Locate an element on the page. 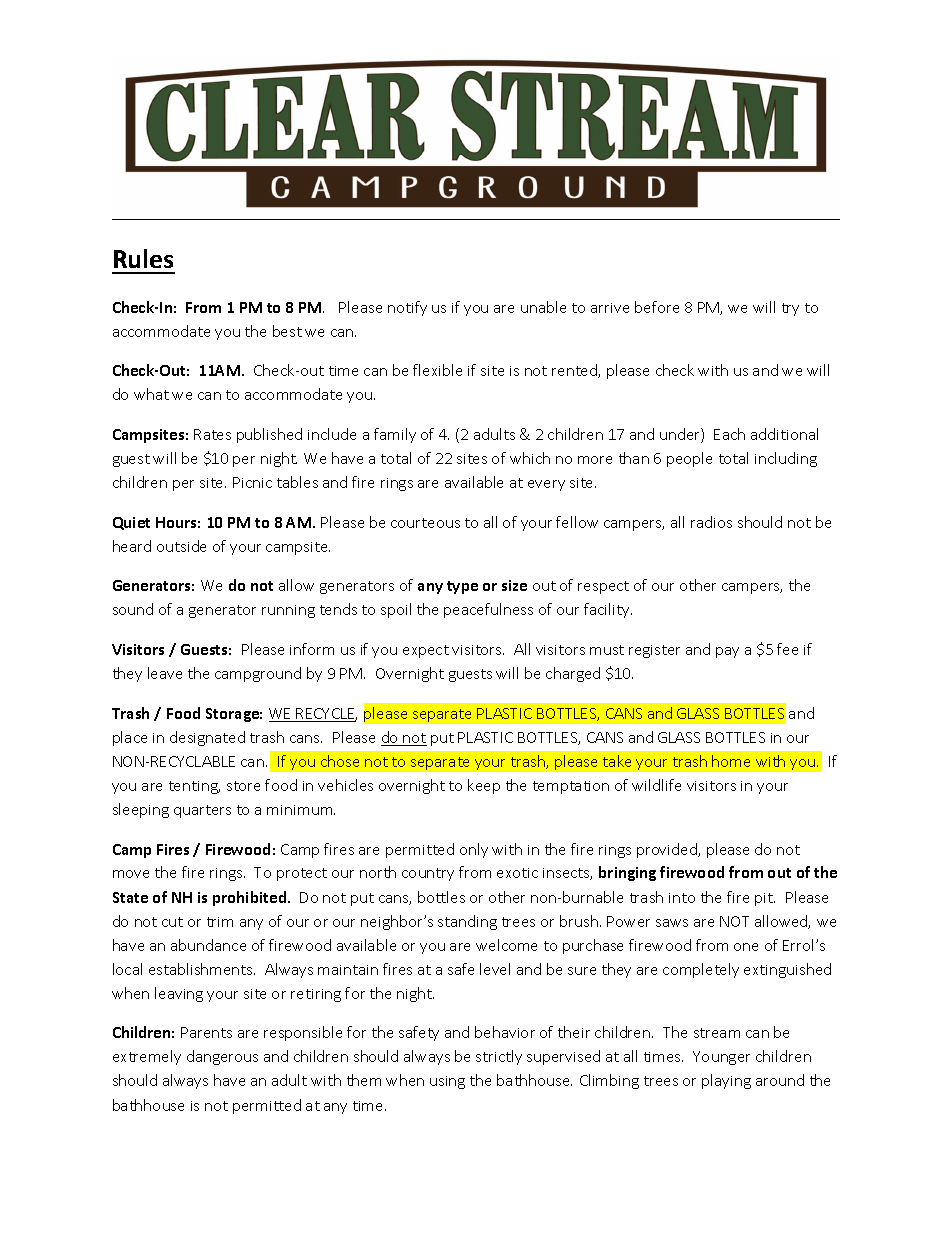 The image size is (952, 1233). provided is located at coordinates (668, 850).
